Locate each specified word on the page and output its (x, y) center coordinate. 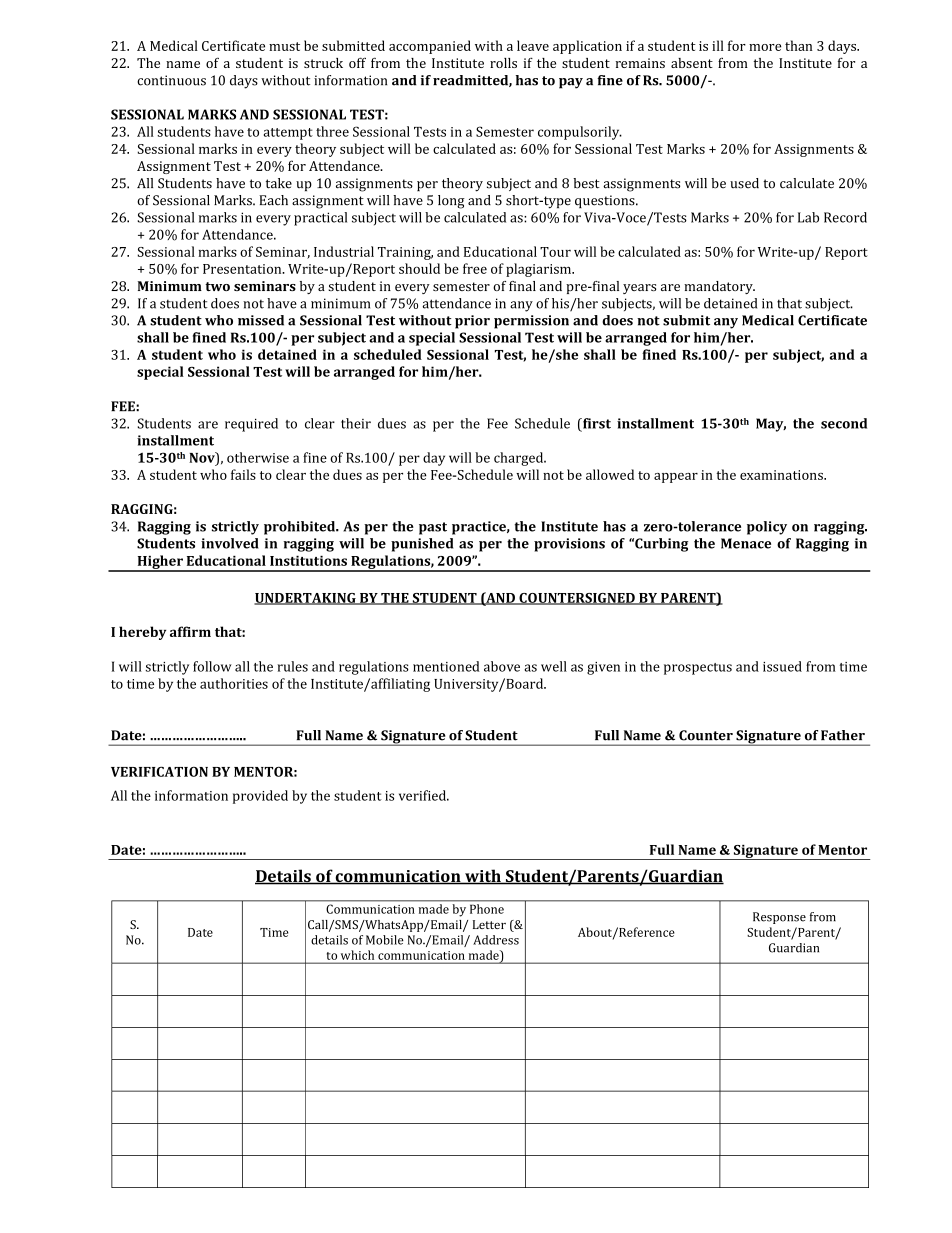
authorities (234, 683)
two (217, 286)
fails (243, 474)
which (357, 955)
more (765, 47)
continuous (171, 80)
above (502, 666)
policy (767, 528)
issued (782, 666)
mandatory (719, 287)
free (475, 268)
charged (520, 459)
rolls (503, 63)
